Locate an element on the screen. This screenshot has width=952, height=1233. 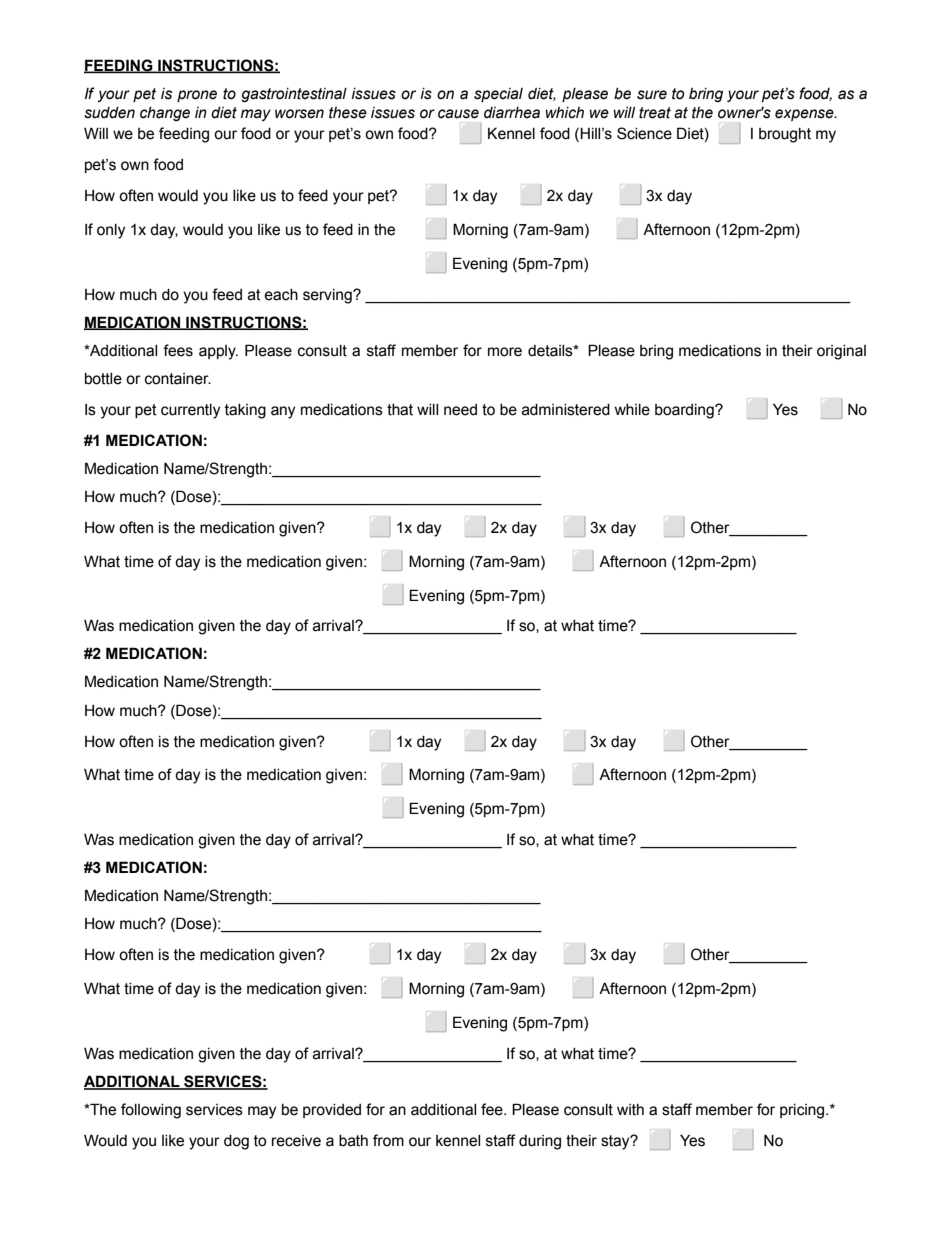
need is located at coordinates (460, 410).
